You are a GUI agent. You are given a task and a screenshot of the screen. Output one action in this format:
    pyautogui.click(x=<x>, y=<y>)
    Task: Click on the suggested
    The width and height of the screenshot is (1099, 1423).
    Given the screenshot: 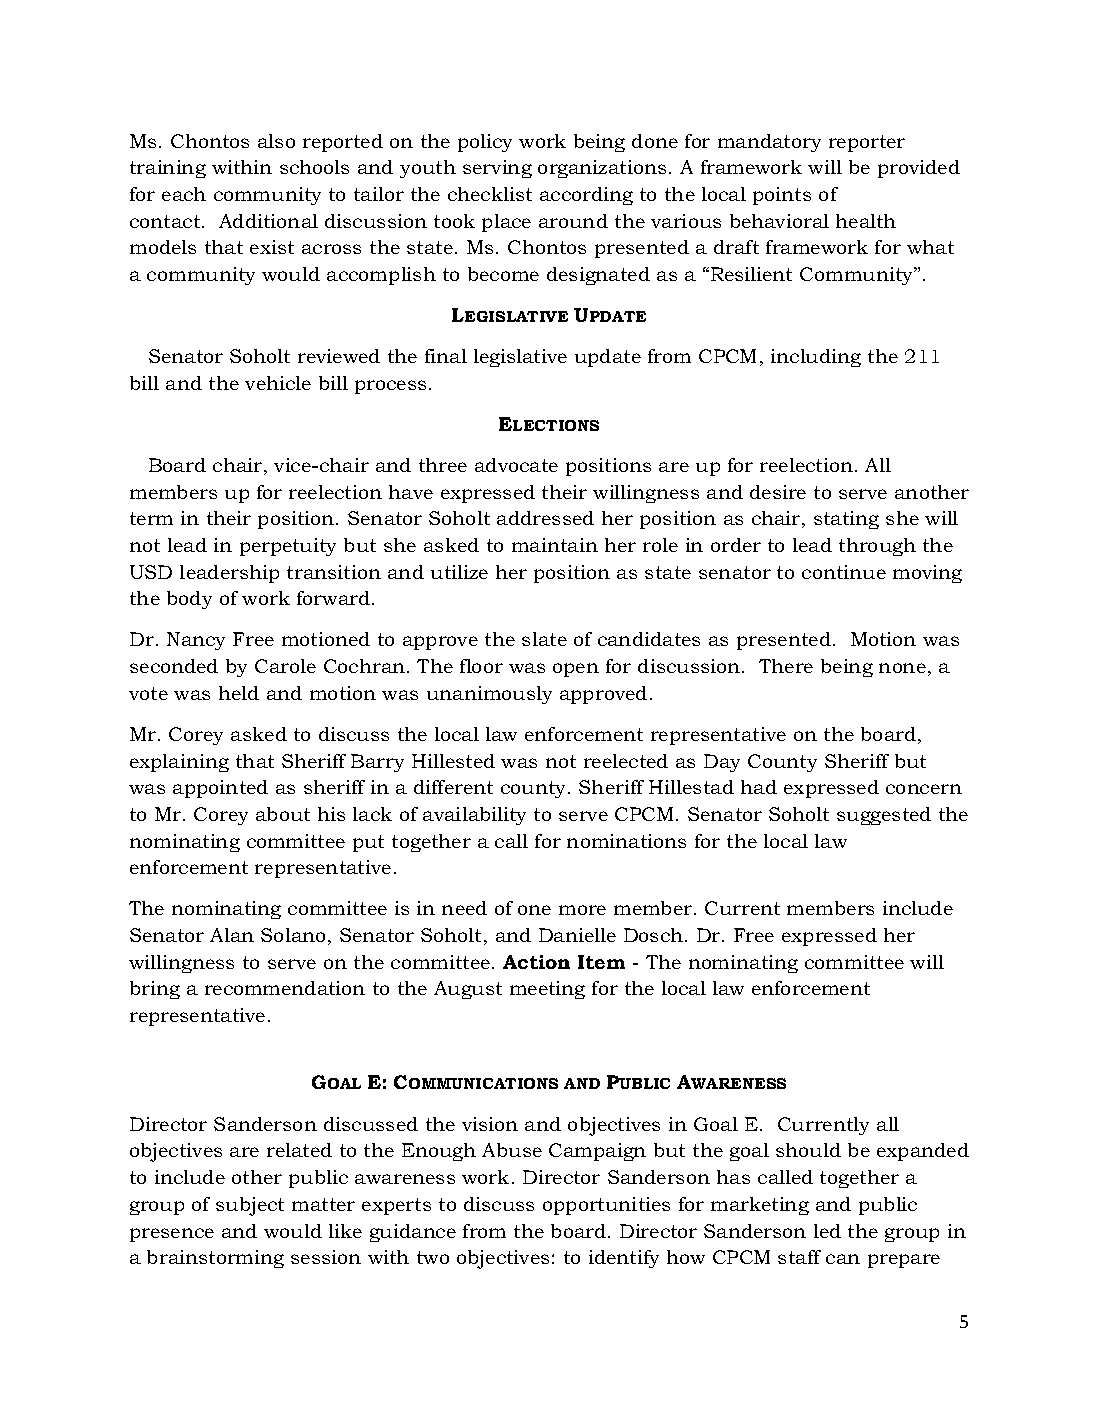 What is the action you would take?
    pyautogui.click(x=884, y=816)
